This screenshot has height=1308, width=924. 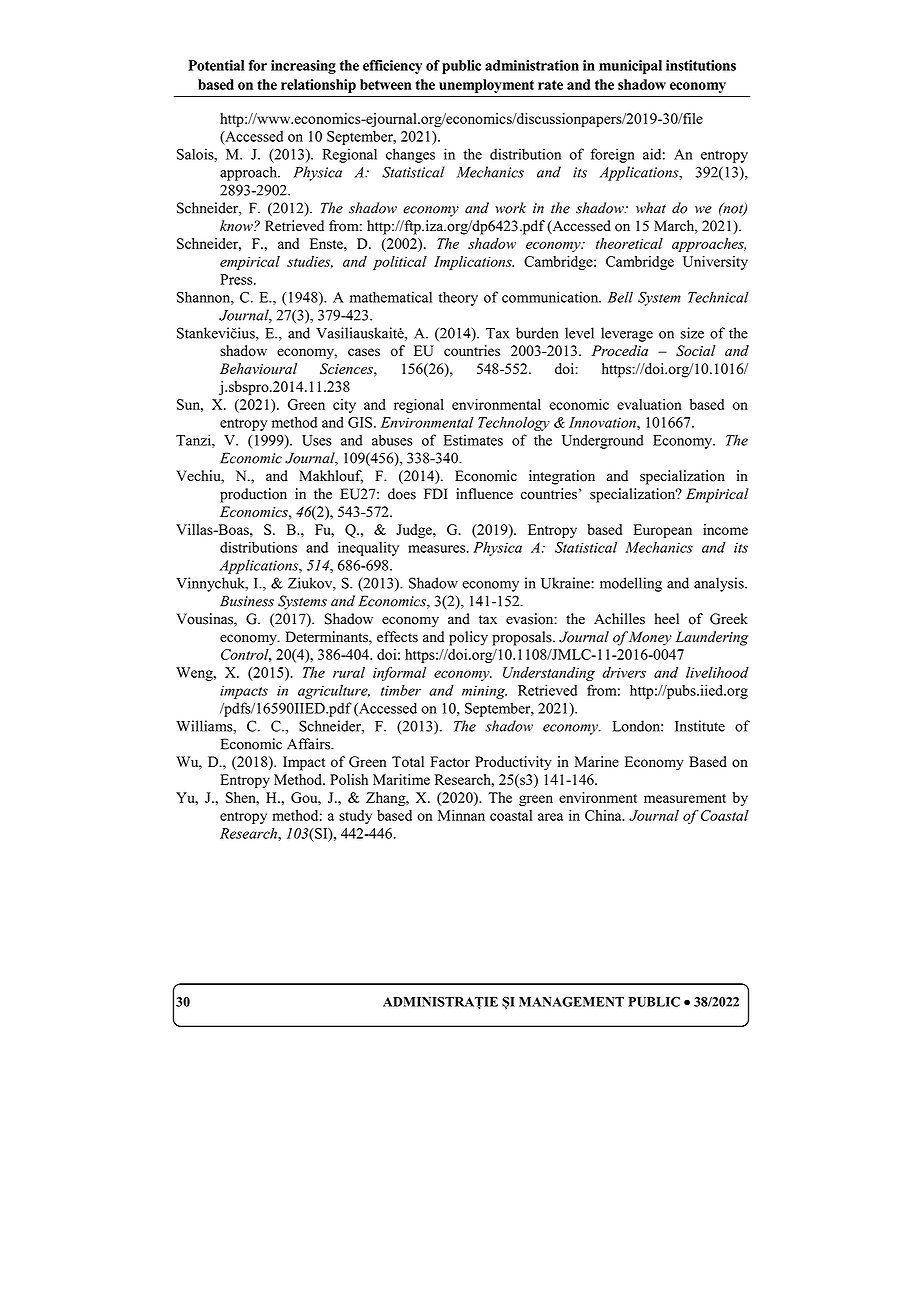 What do you see at coordinates (468, 638) in the screenshot?
I see `policy` at bounding box center [468, 638].
